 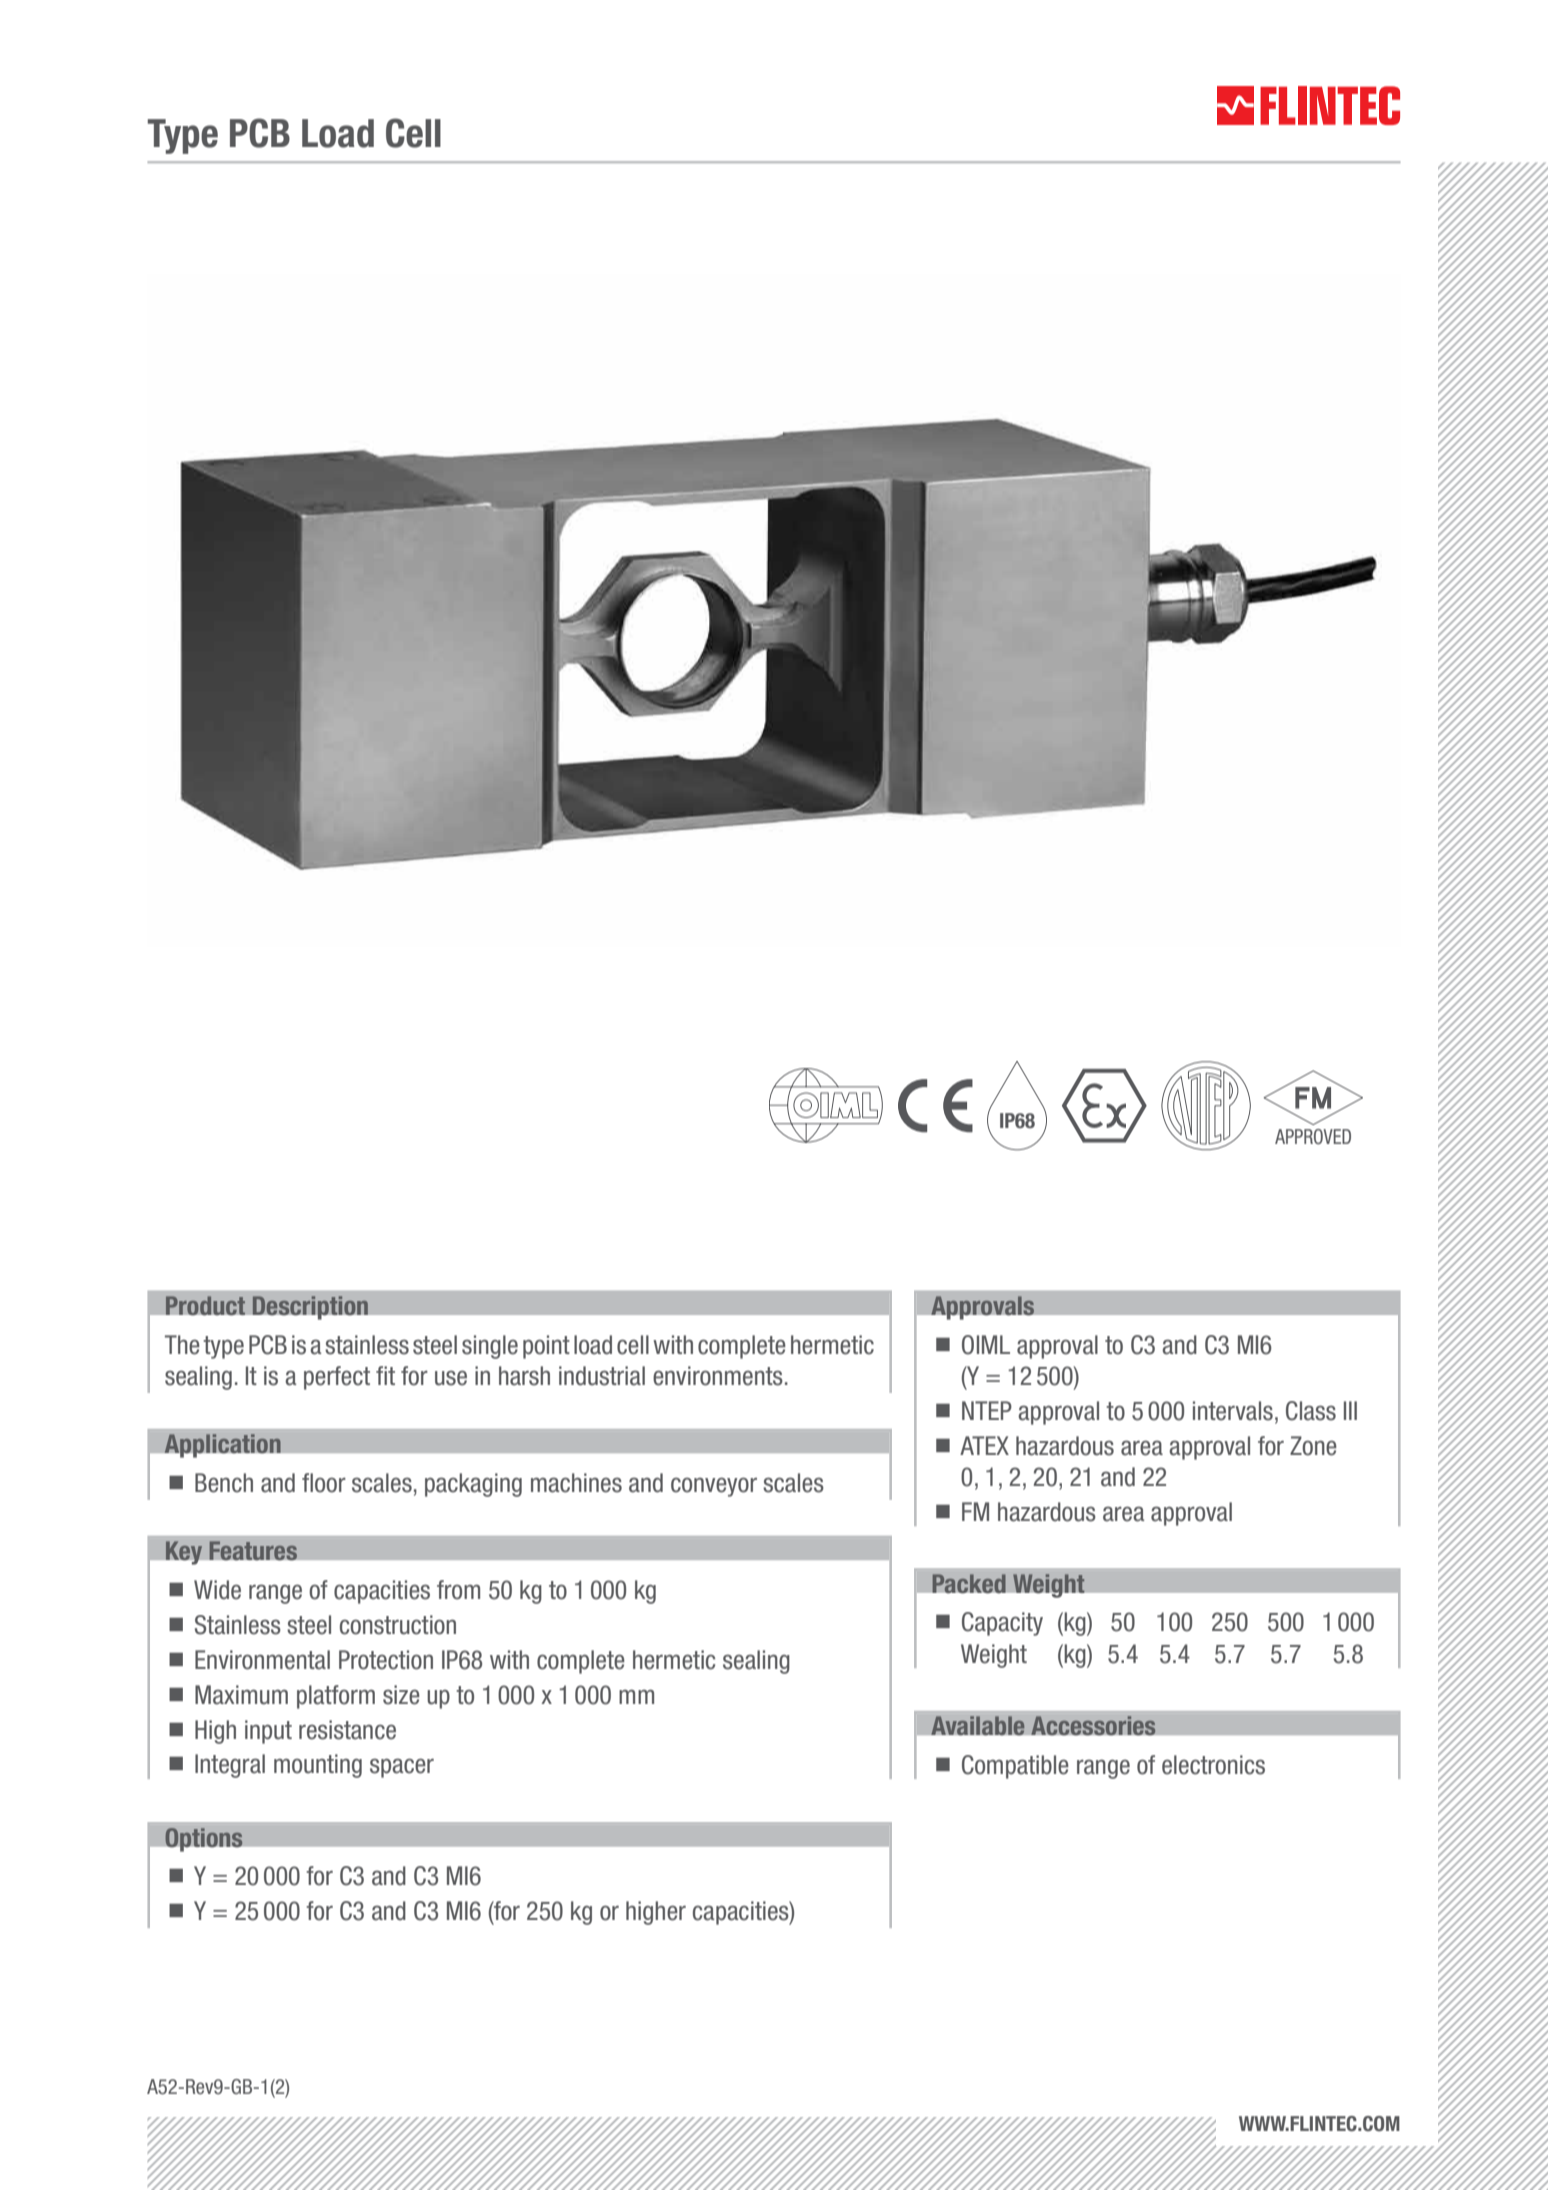 I want to click on Options, so click(x=204, y=1840).
